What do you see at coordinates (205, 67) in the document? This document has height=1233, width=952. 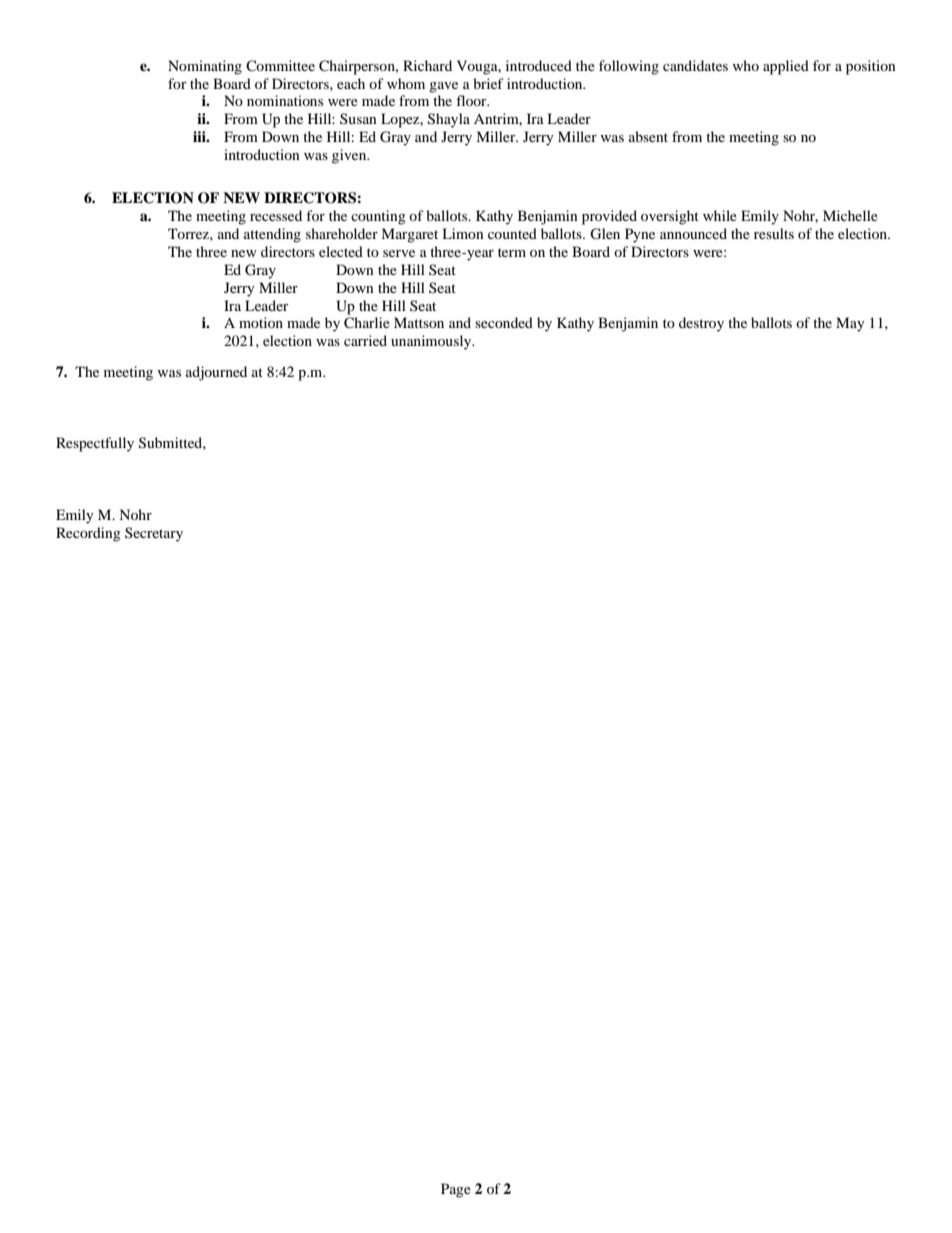 I see `Nominating` at bounding box center [205, 67].
